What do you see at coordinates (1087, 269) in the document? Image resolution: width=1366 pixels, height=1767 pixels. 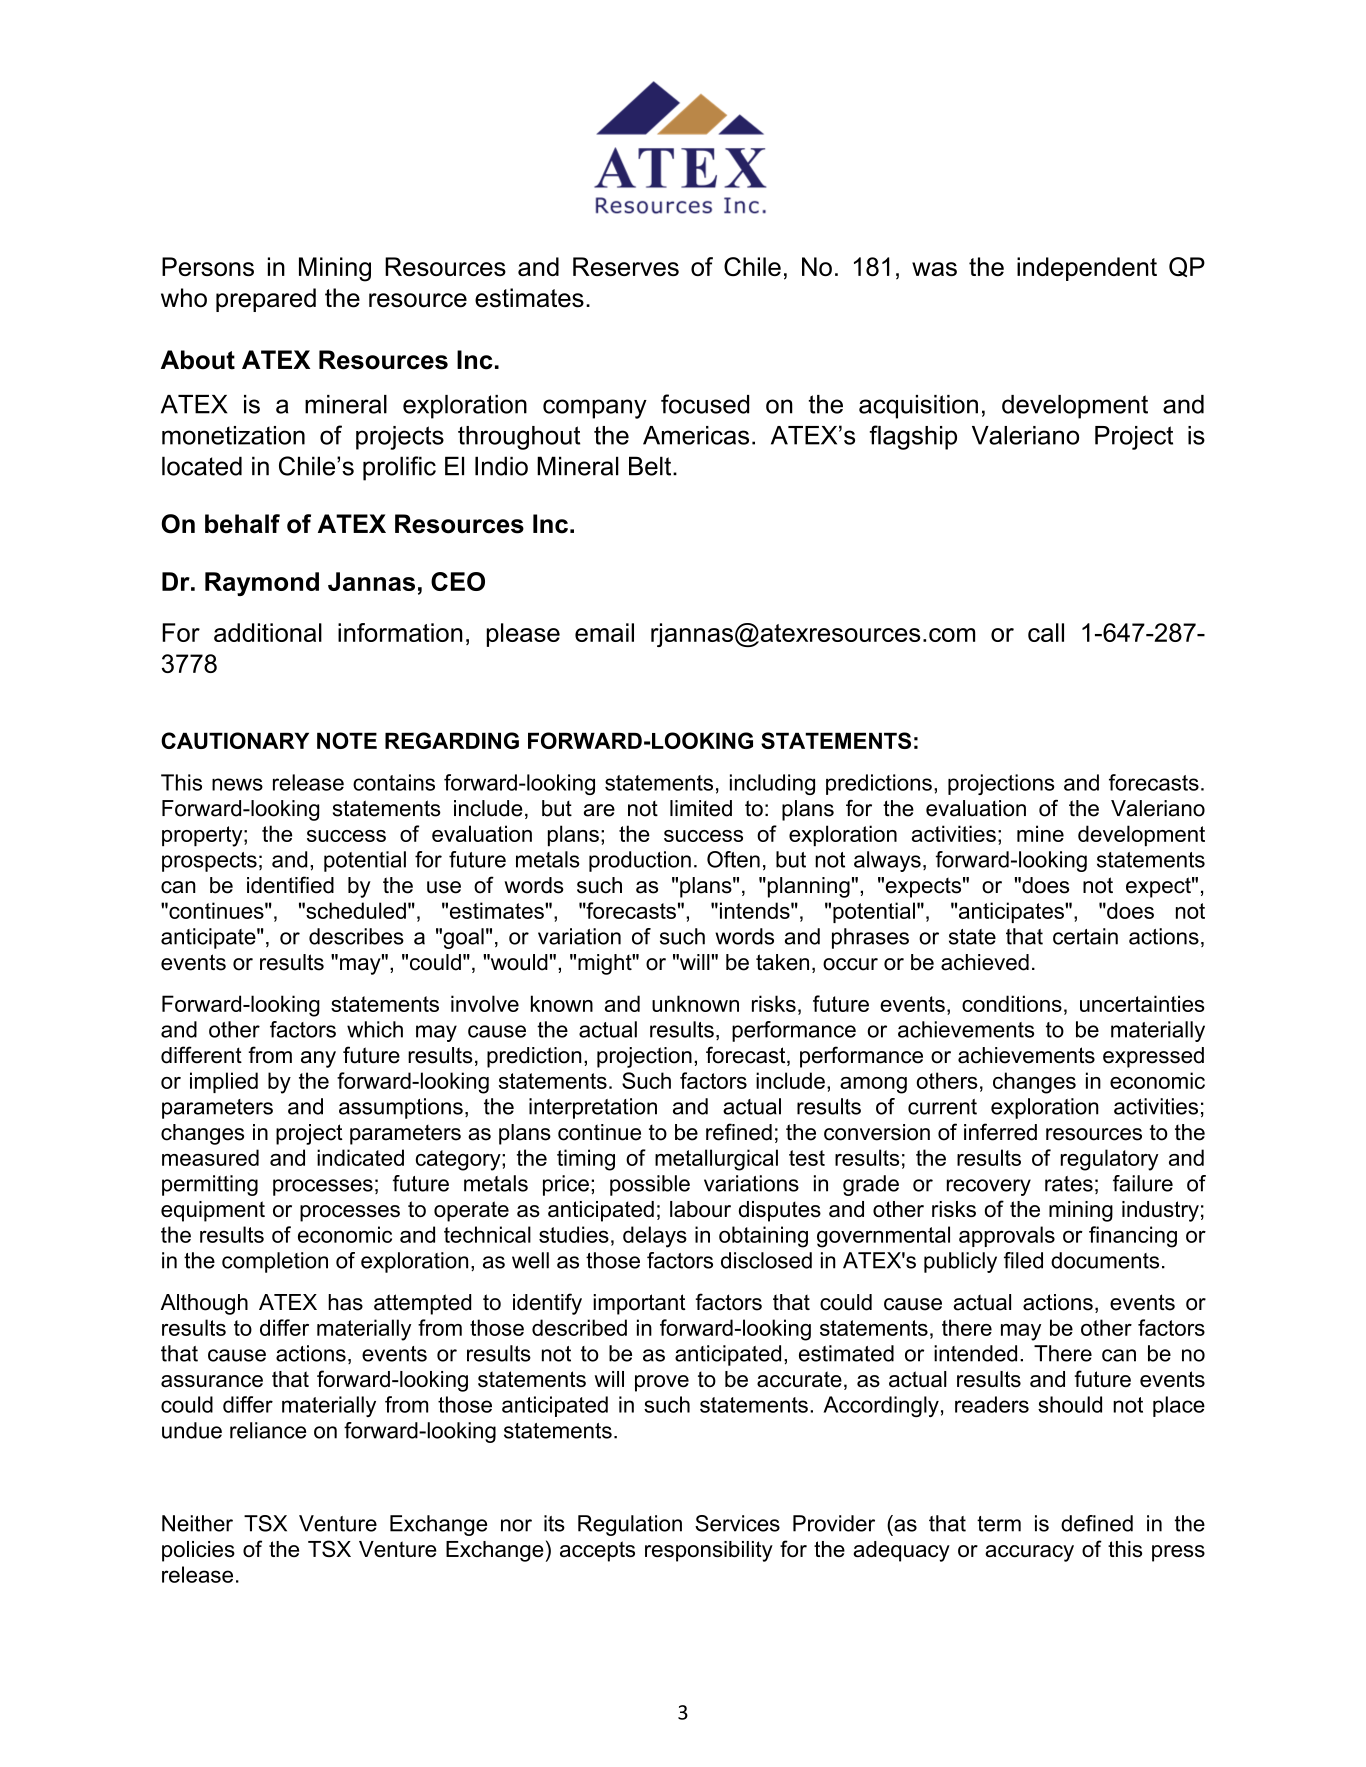 I see `independent` at bounding box center [1087, 269].
